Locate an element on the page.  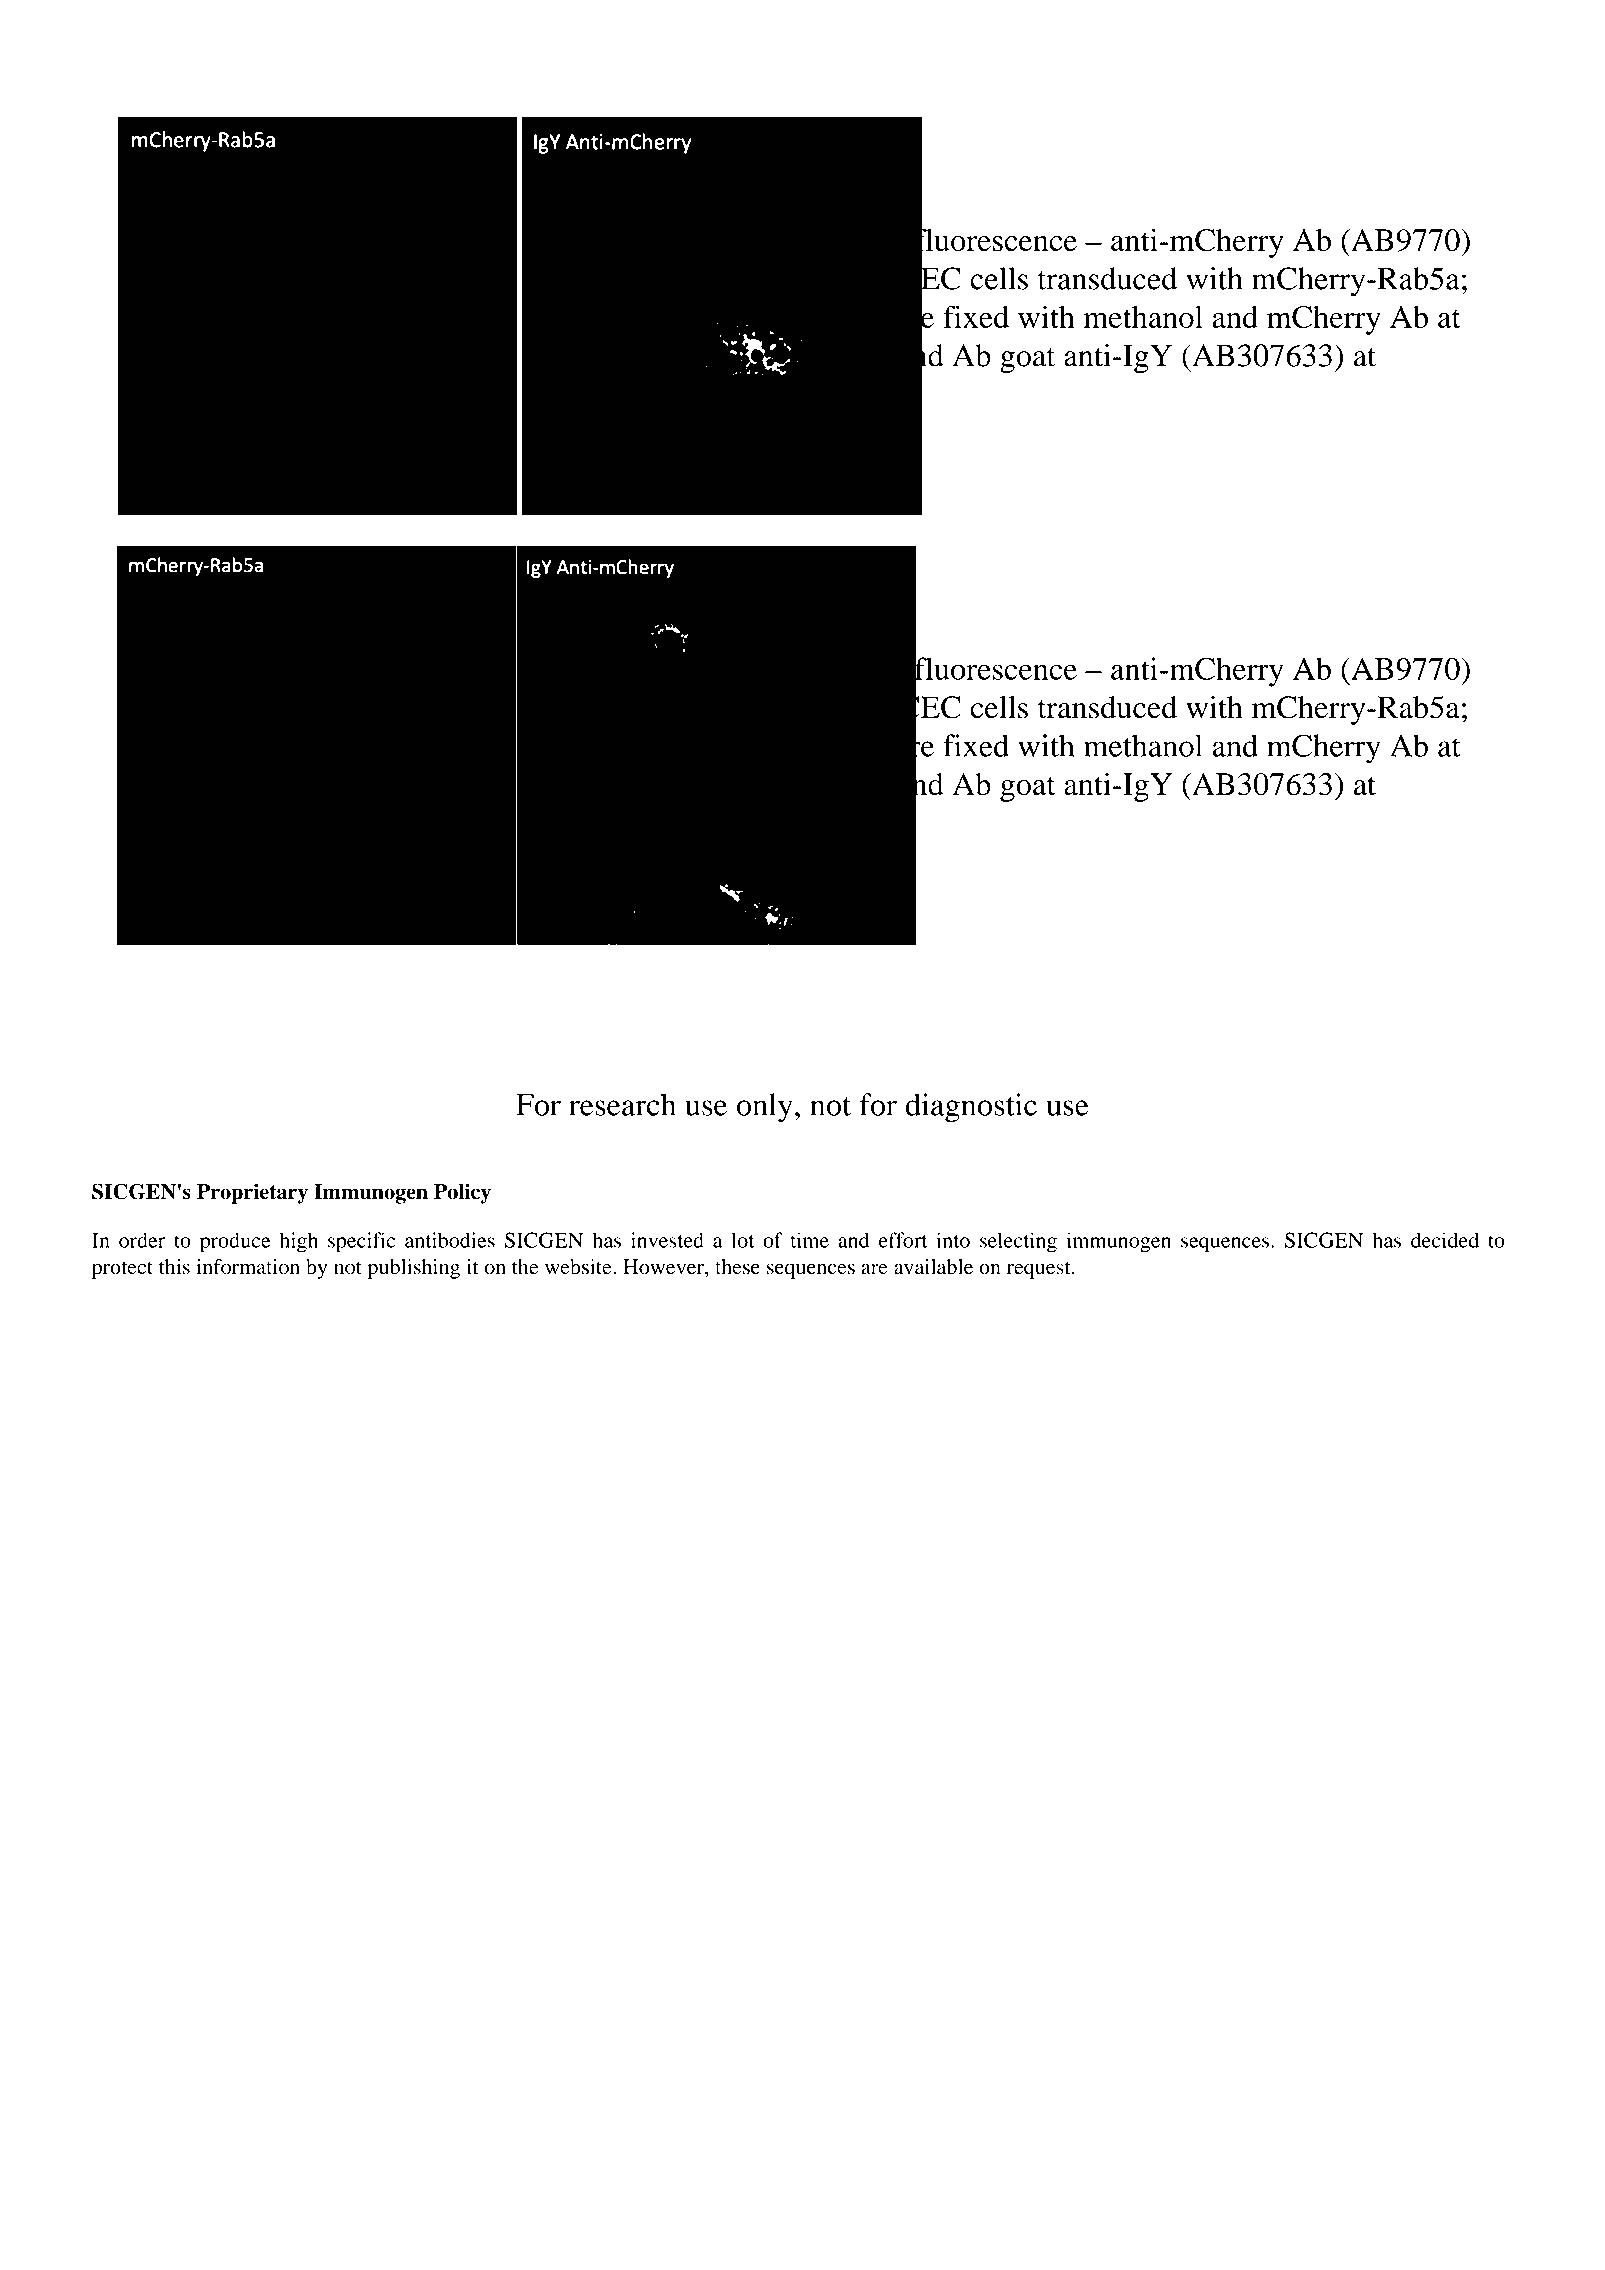
decided is located at coordinates (1445, 1240).
